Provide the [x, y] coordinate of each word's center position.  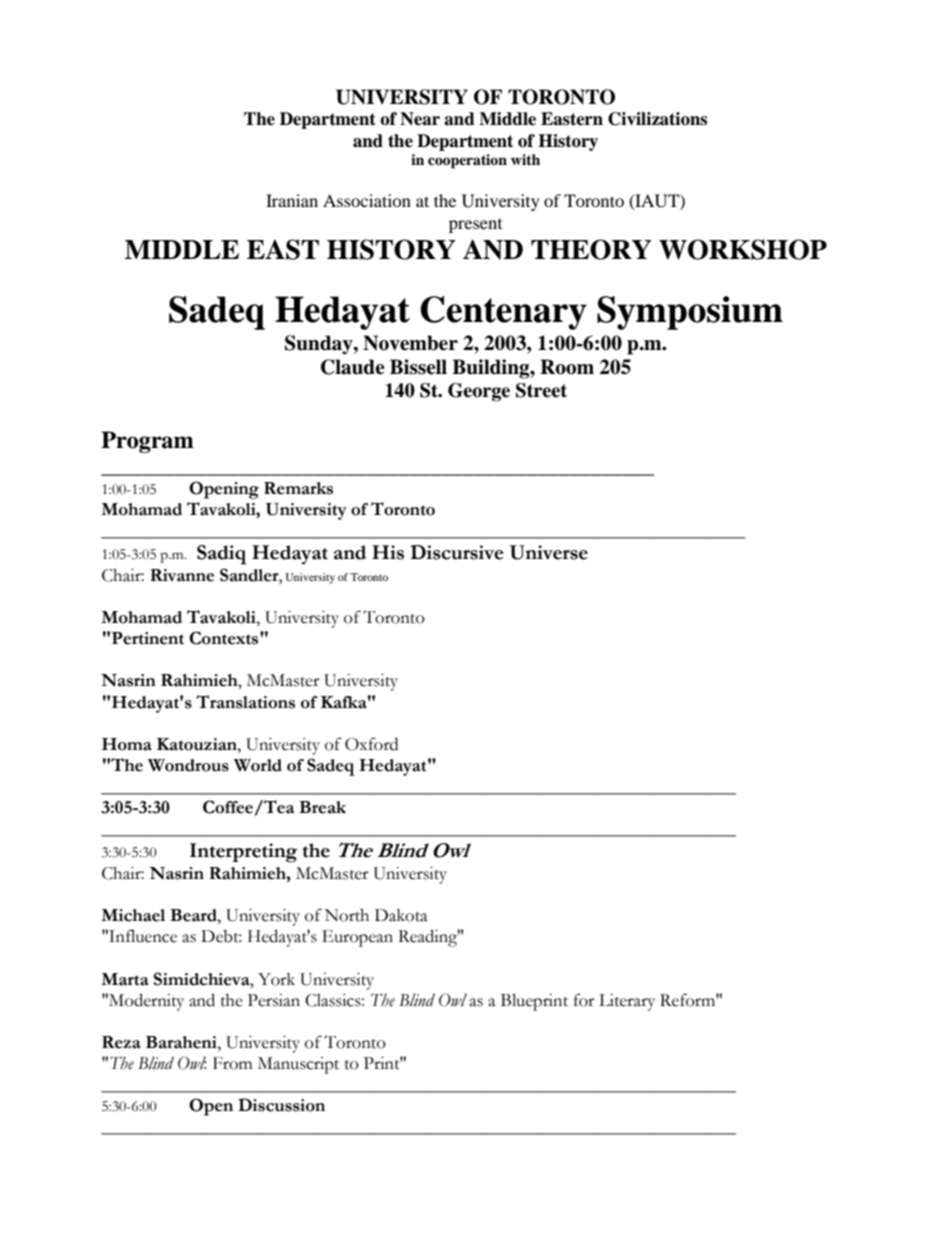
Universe [549, 552]
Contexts [225, 638]
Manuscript [298, 1065]
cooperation [467, 161]
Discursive [456, 552]
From [233, 1063]
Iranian [292, 200]
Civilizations [657, 119]
